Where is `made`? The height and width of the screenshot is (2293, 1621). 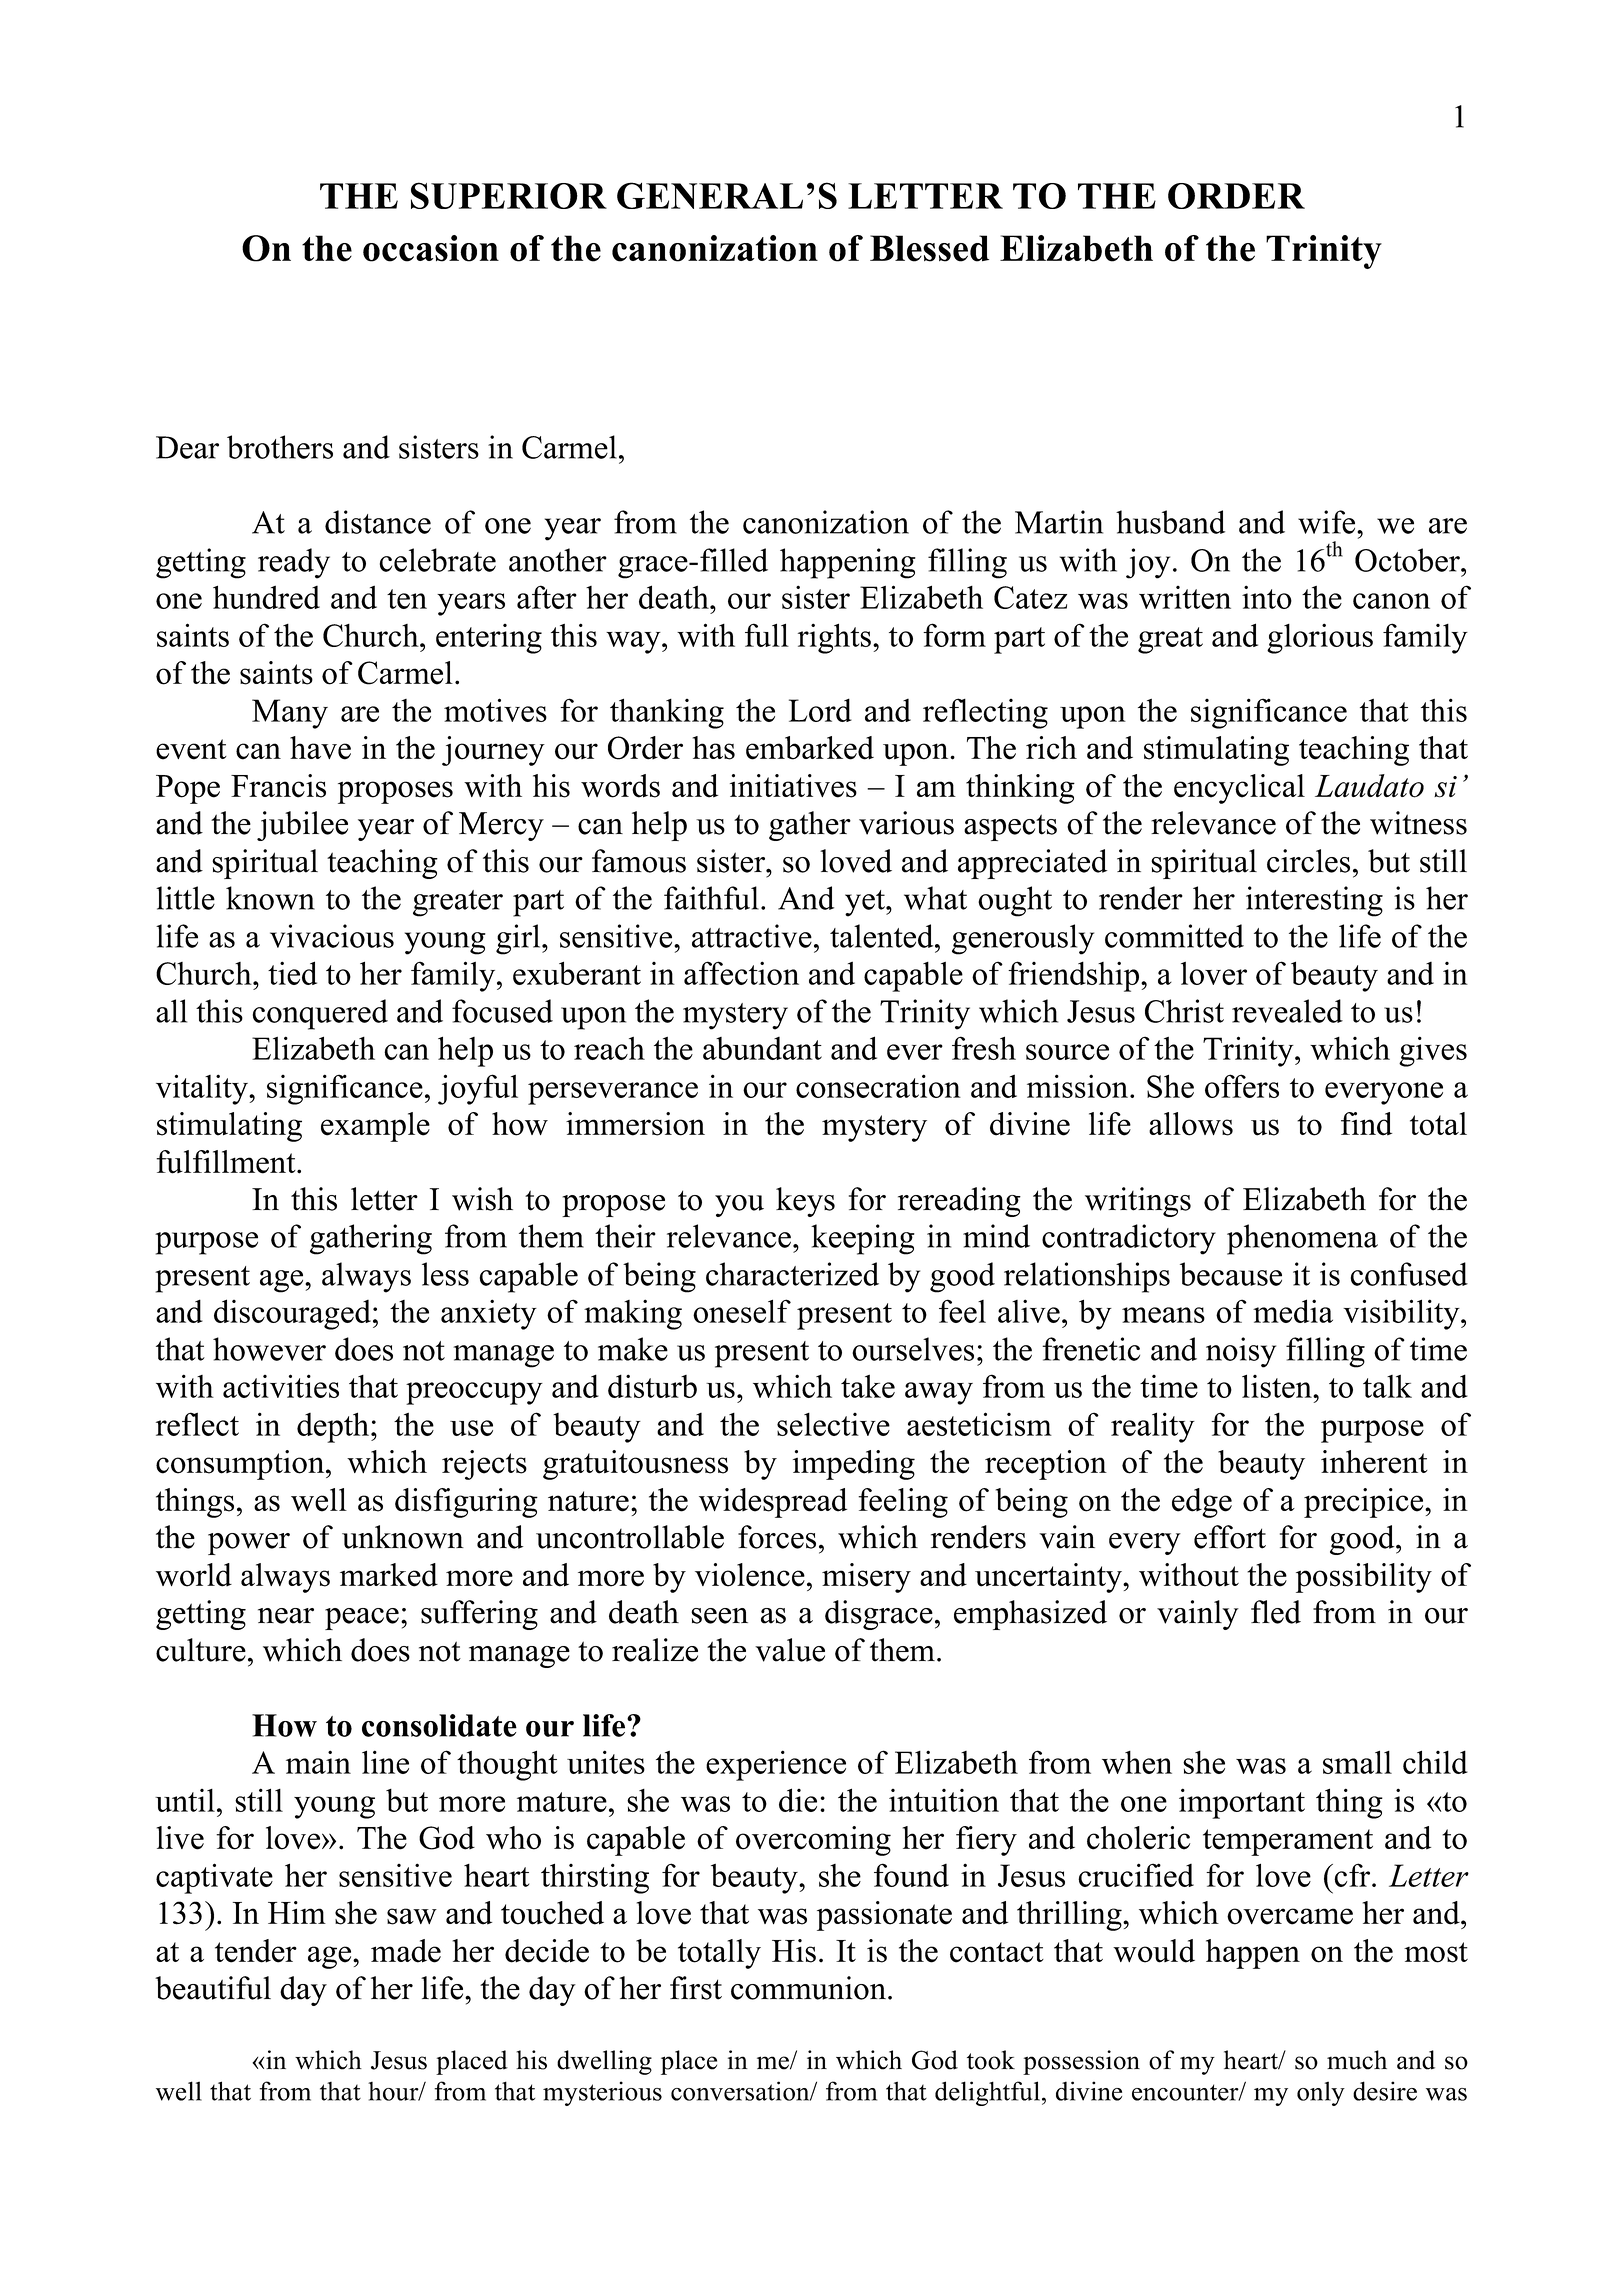
made is located at coordinates (406, 1951).
